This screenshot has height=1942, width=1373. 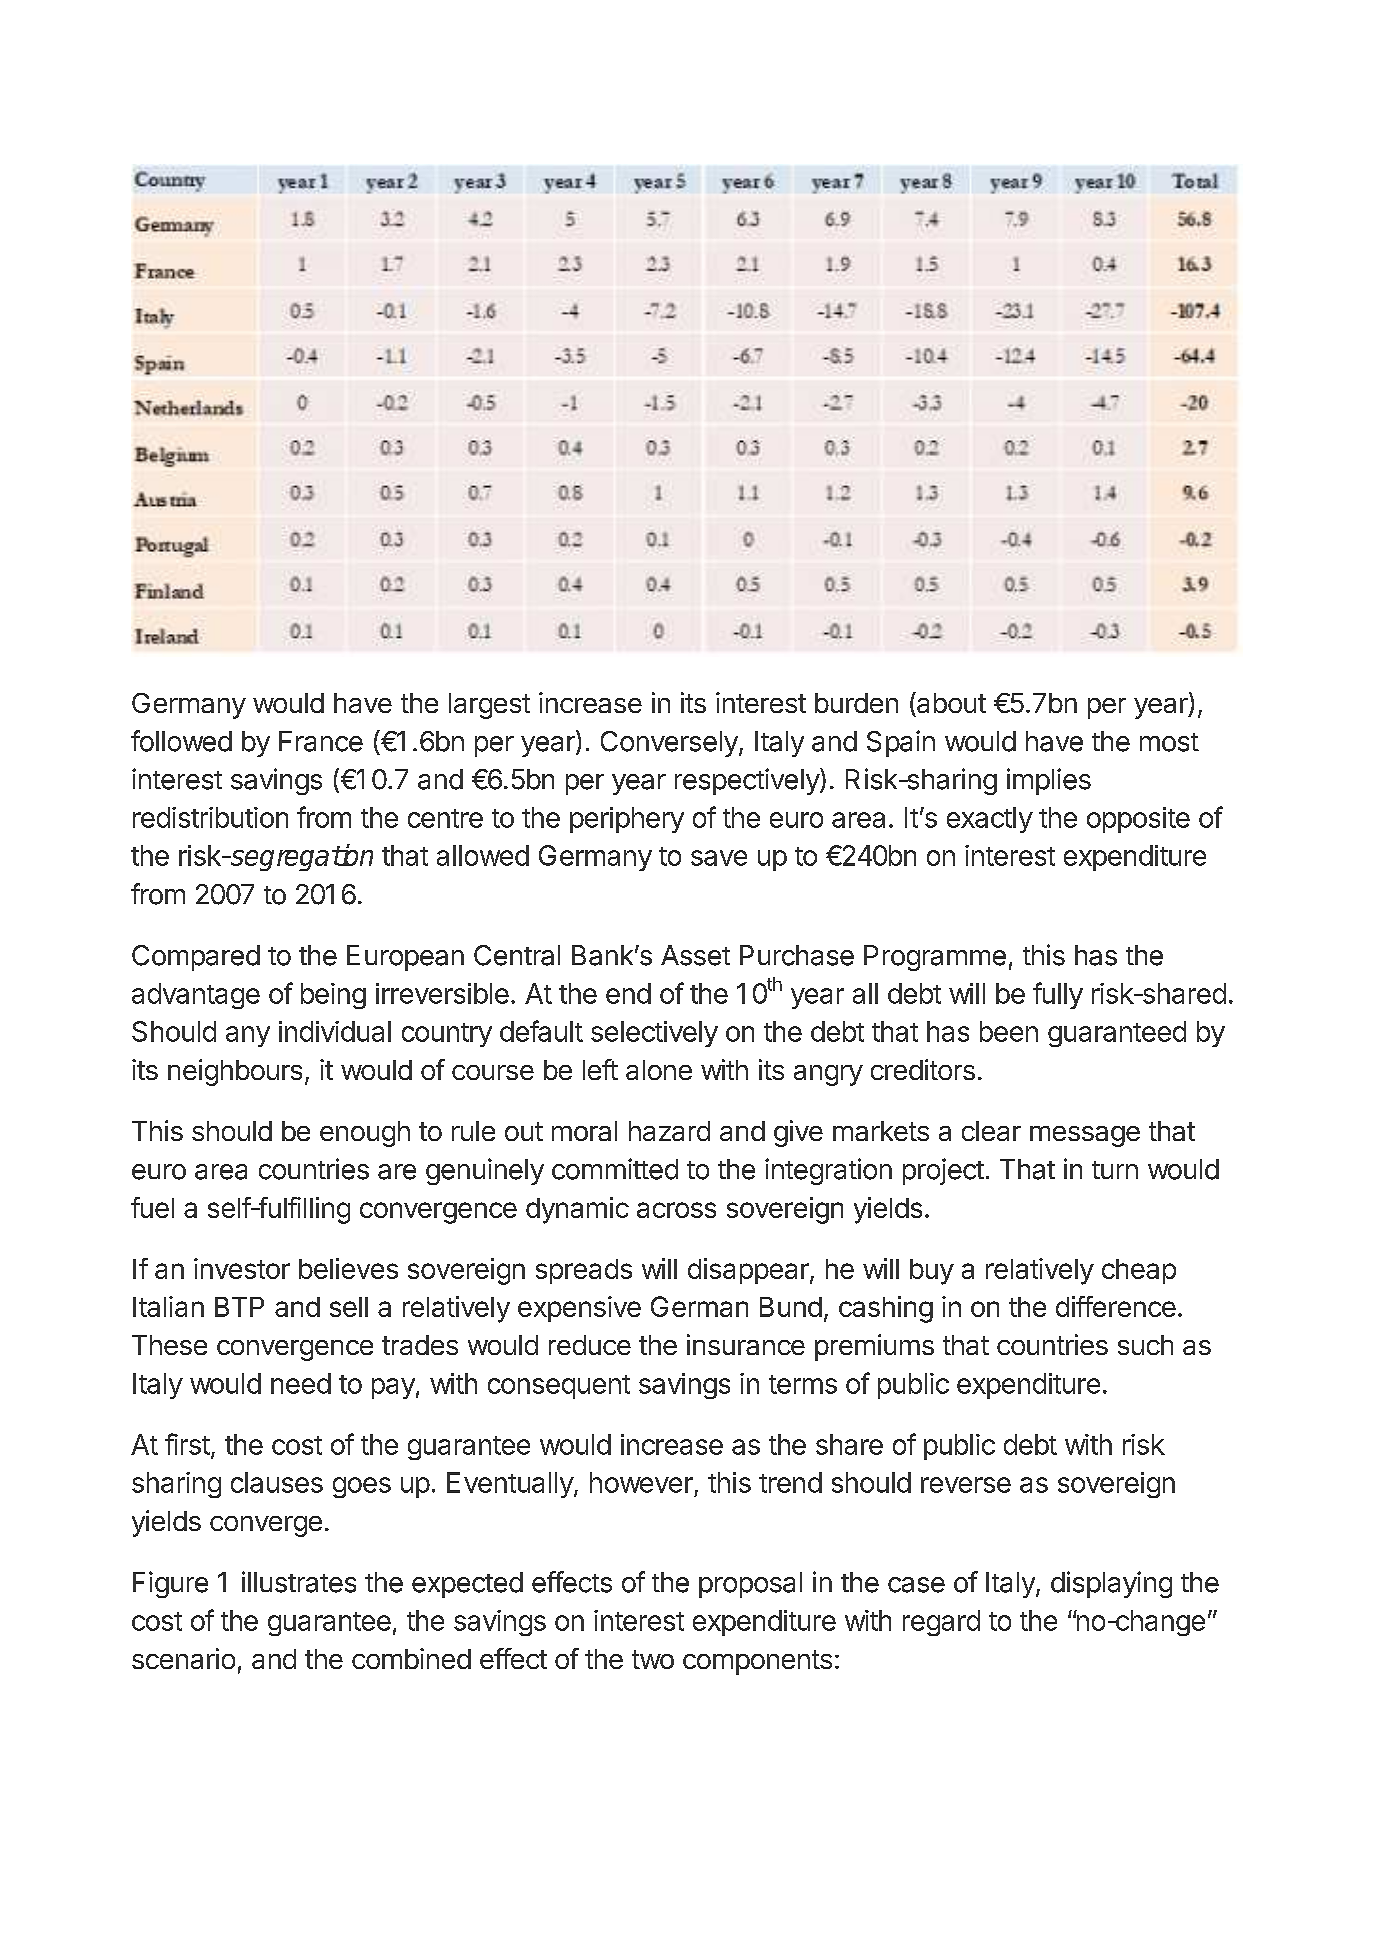 What do you see at coordinates (152, 1207) in the screenshot?
I see `fuel` at bounding box center [152, 1207].
